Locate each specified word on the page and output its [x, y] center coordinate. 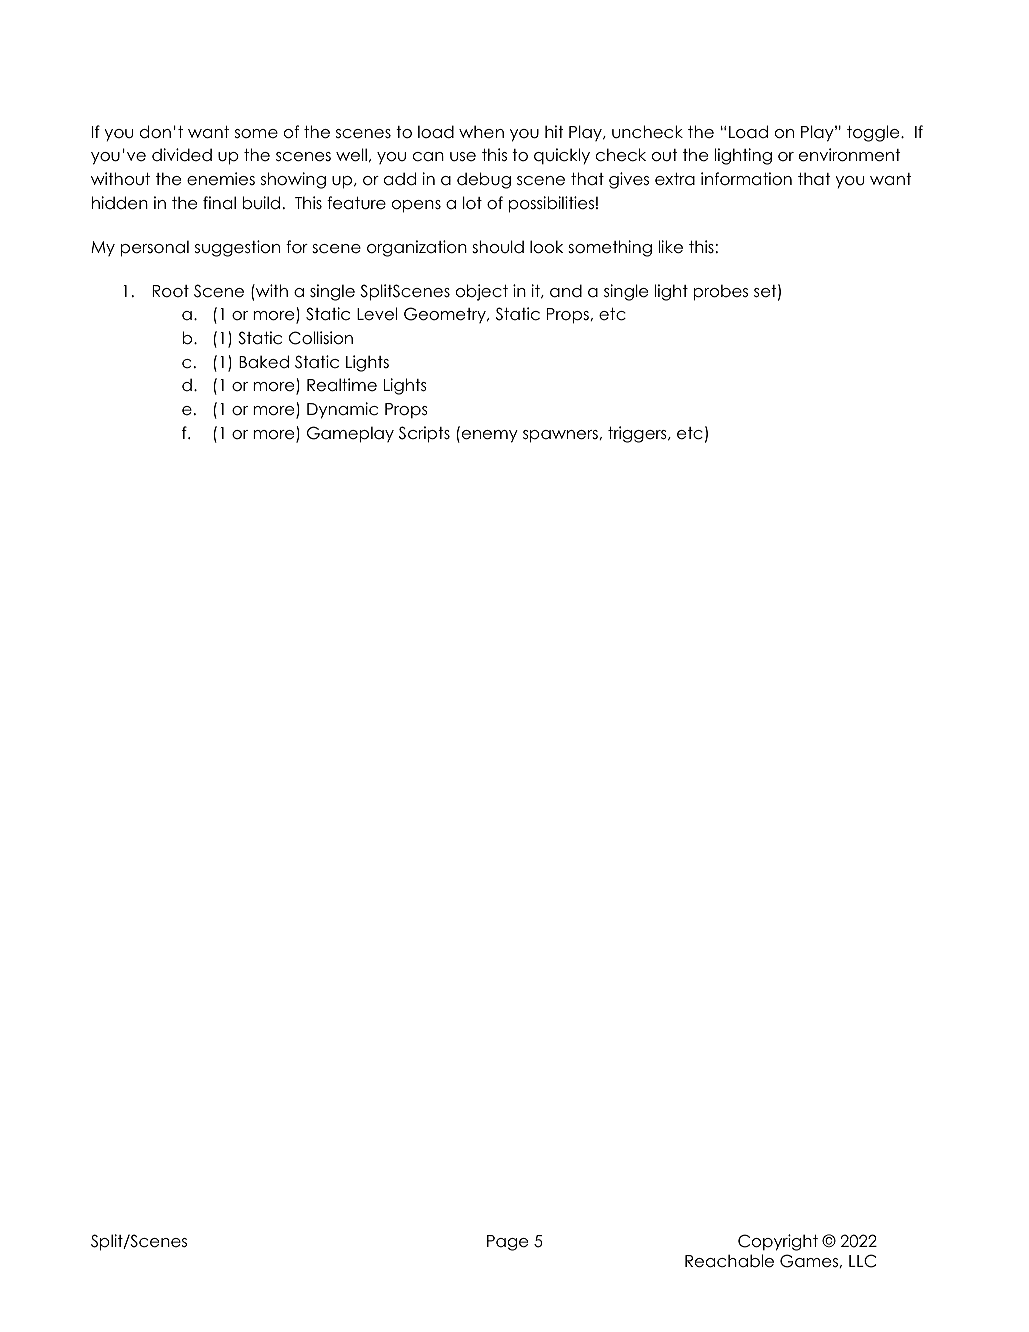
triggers [638, 434]
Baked [264, 362]
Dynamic [342, 410]
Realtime [342, 385]
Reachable [729, 1261]
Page [507, 1243]
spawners [561, 436]
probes [720, 292]
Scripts [424, 434]
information [746, 179]
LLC [862, 1261]
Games [810, 1261]
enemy [490, 436]
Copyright [778, 1242]
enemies [221, 179]
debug [484, 180]
